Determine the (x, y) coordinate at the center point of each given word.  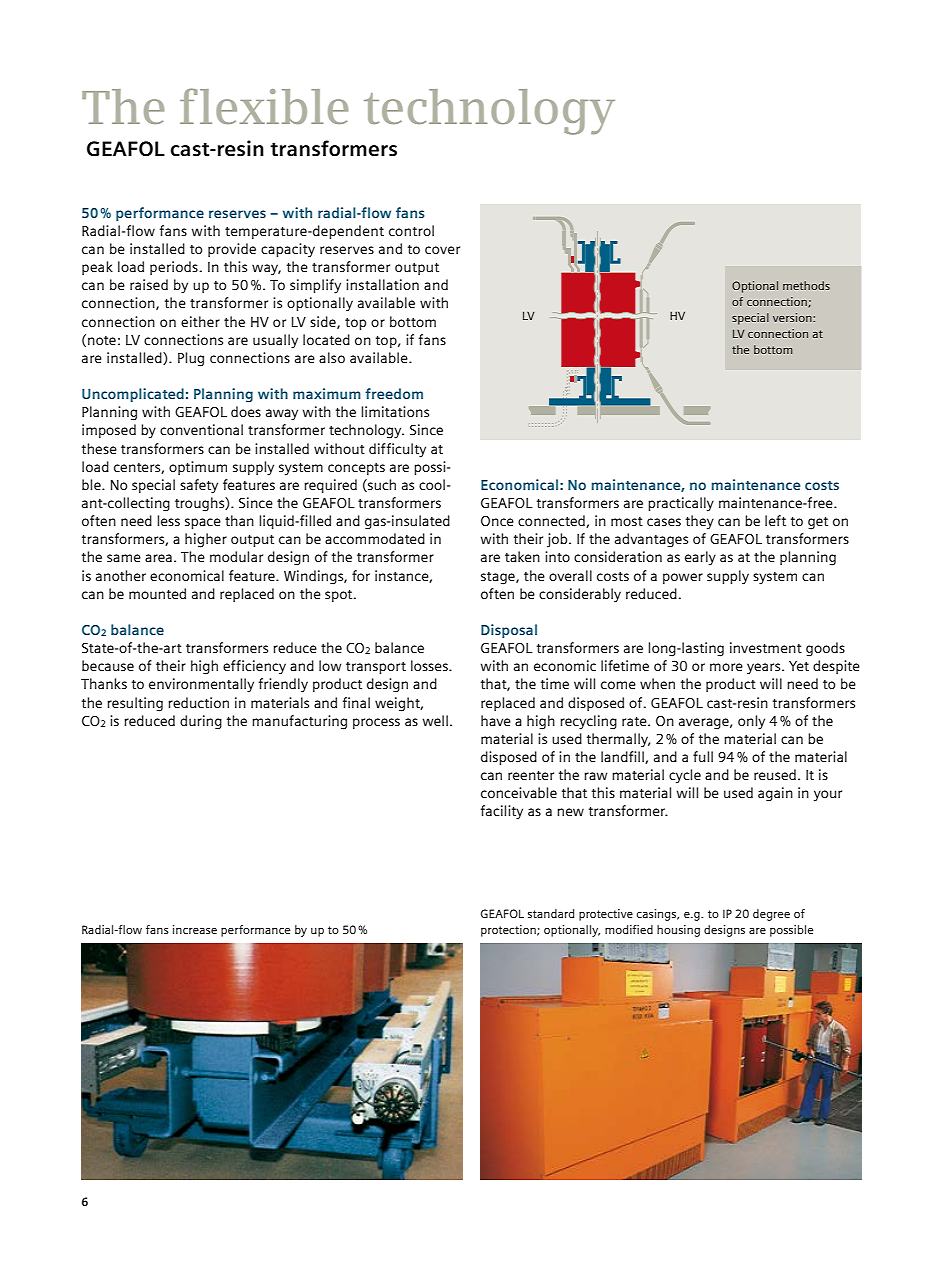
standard (551, 913)
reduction (198, 702)
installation (382, 284)
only (751, 722)
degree (771, 915)
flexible (264, 106)
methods (806, 285)
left (775, 520)
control (411, 230)
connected (552, 521)
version (793, 317)
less (168, 520)
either (200, 321)
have (496, 720)
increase (195, 929)
